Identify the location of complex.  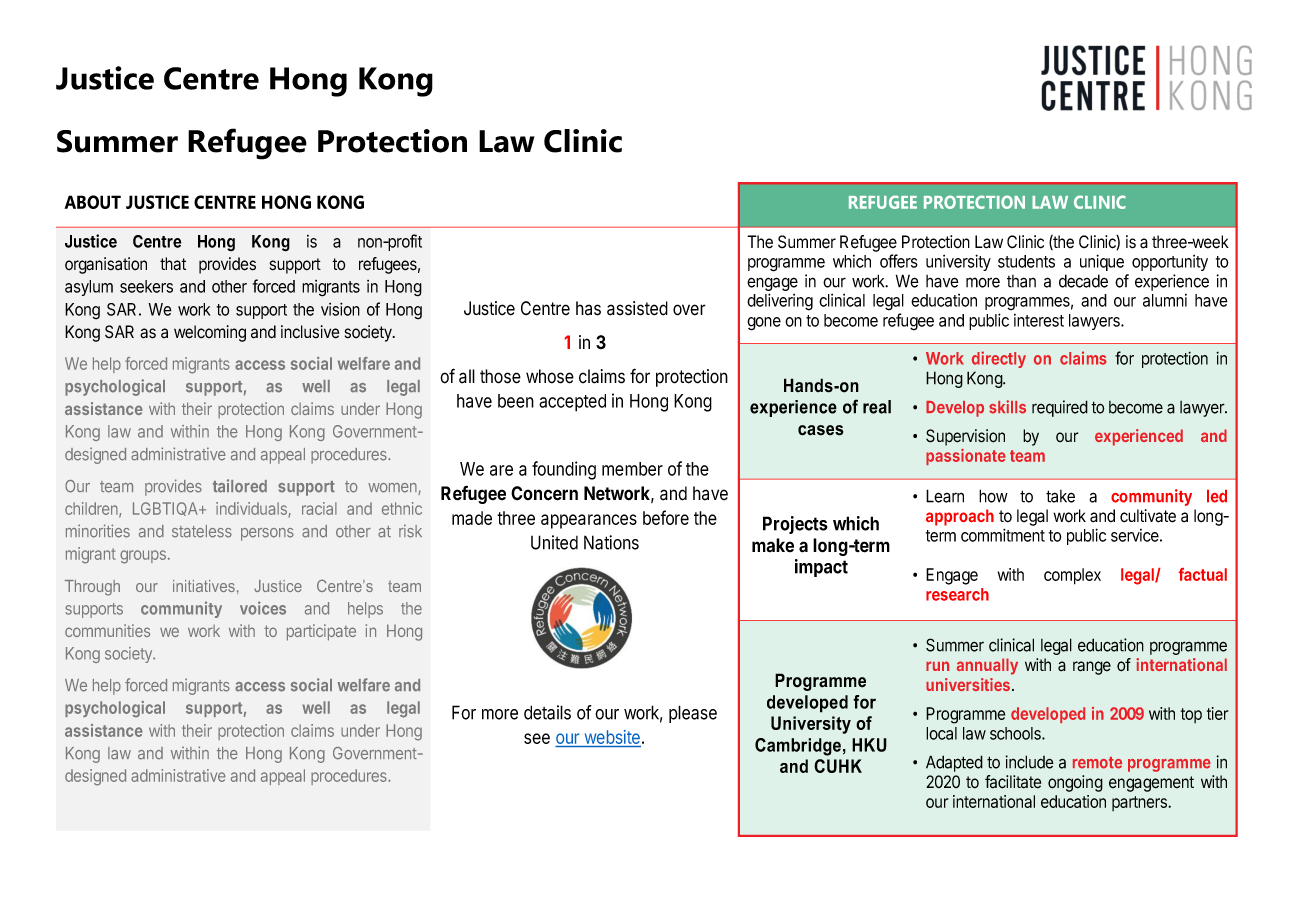
(1072, 576).
